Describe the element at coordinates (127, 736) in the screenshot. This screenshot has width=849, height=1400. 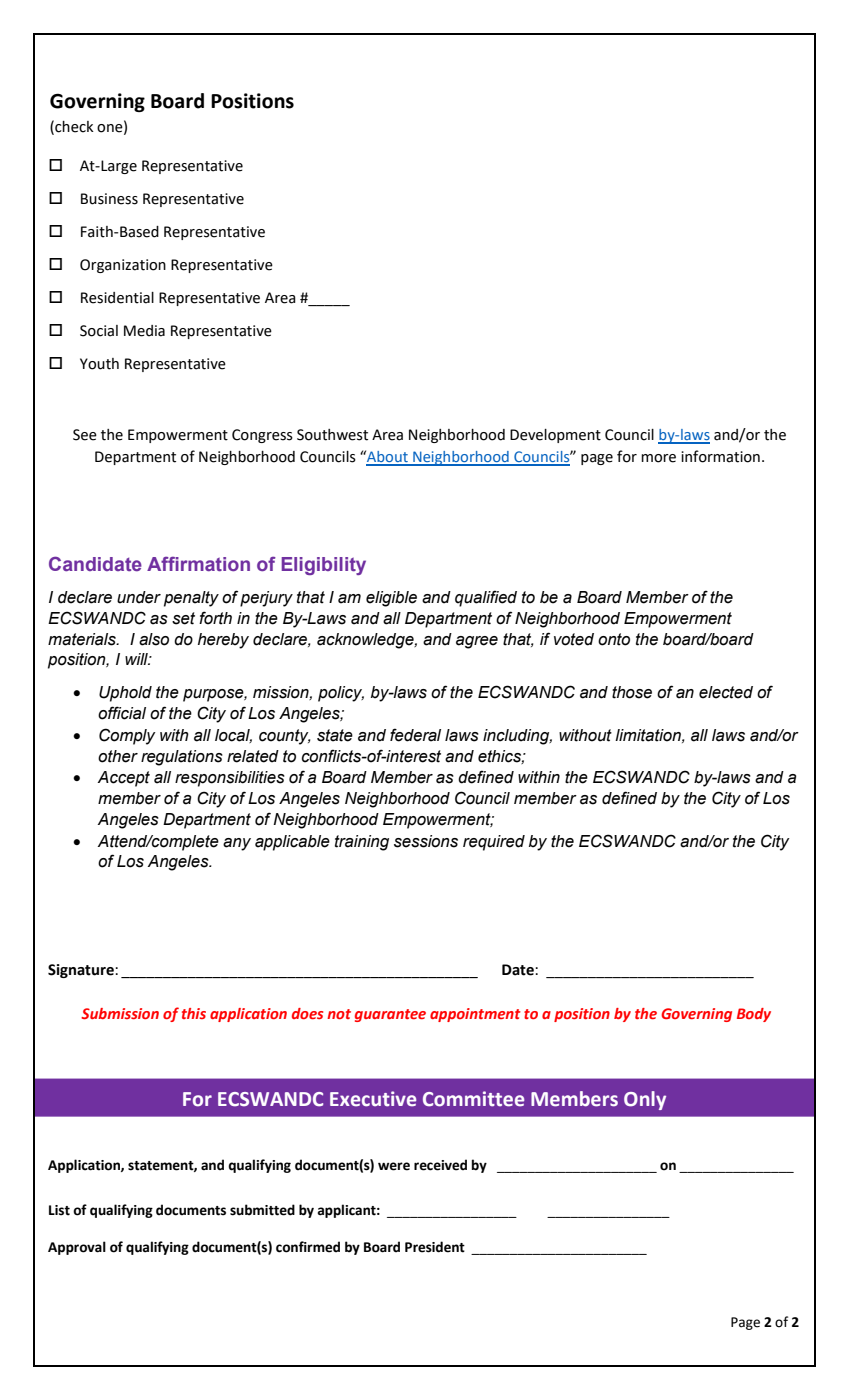
I see `Comply` at that location.
